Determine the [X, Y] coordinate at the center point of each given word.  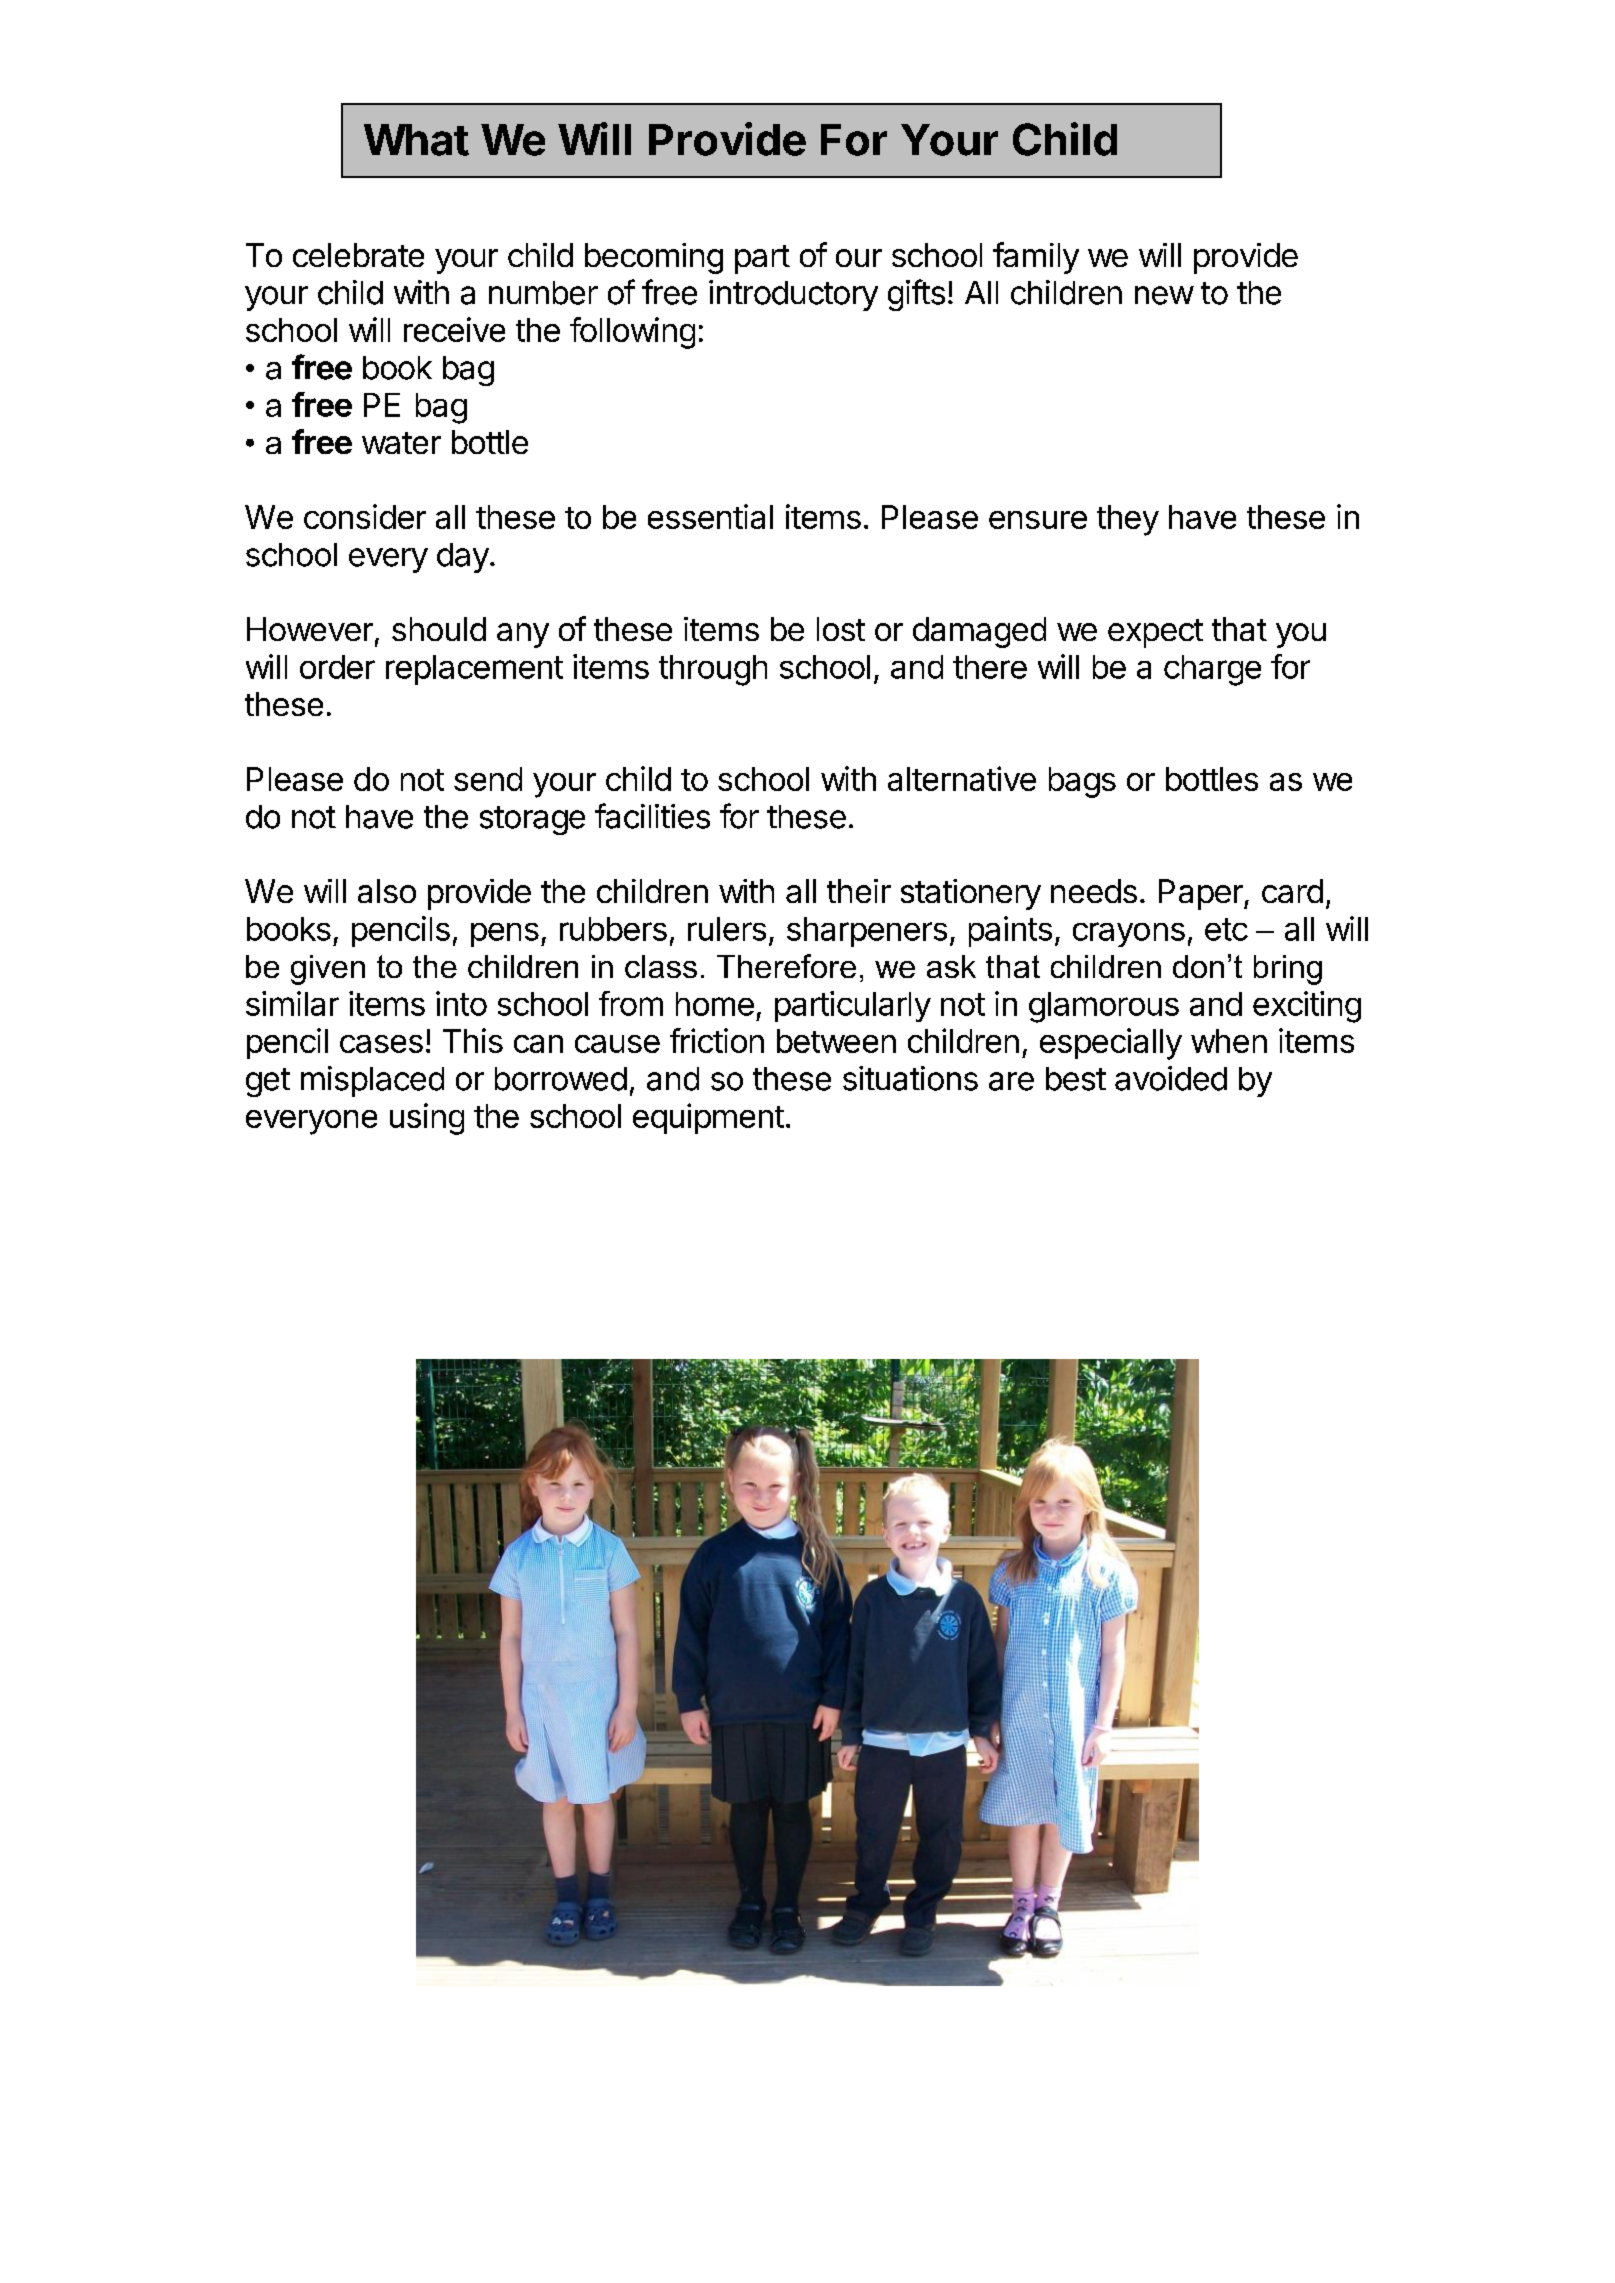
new [1164, 295]
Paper [1202, 894]
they [1128, 520]
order [337, 667]
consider [365, 516]
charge [1212, 670]
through [713, 670]
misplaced [372, 1081]
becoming [654, 258]
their [859, 891]
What [416, 140]
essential [710, 516]
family [1036, 258]
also [387, 891]
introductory [793, 295]
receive [454, 329]
